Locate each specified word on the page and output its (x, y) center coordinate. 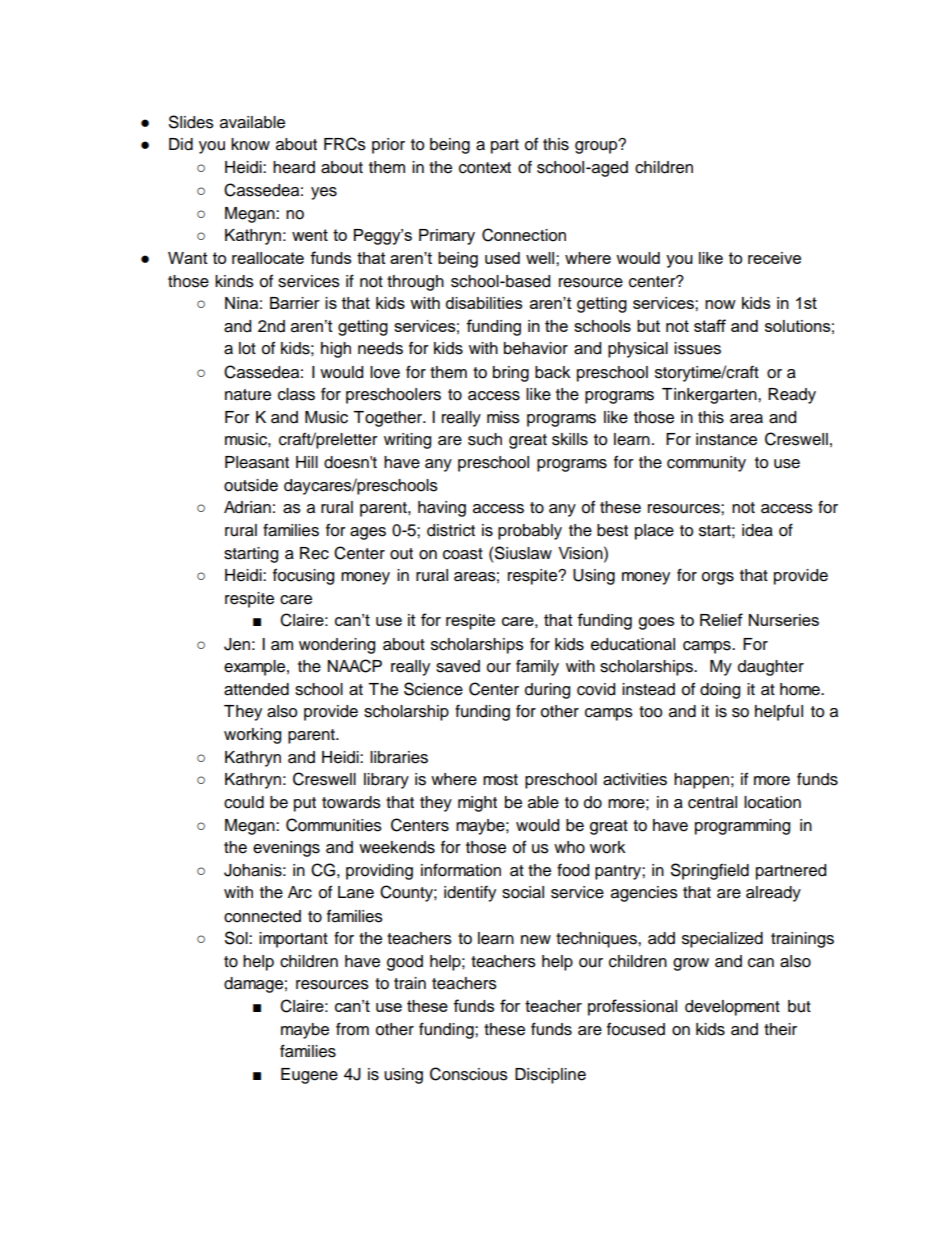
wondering (337, 646)
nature (248, 395)
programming (742, 827)
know (250, 144)
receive (774, 258)
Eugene (309, 1076)
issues (697, 348)
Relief (721, 619)
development (732, 1008)
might (477, 804)
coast (463, 554)
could (244, 802)
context (485, 168)
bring (511, 374)
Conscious (469, 1074)
